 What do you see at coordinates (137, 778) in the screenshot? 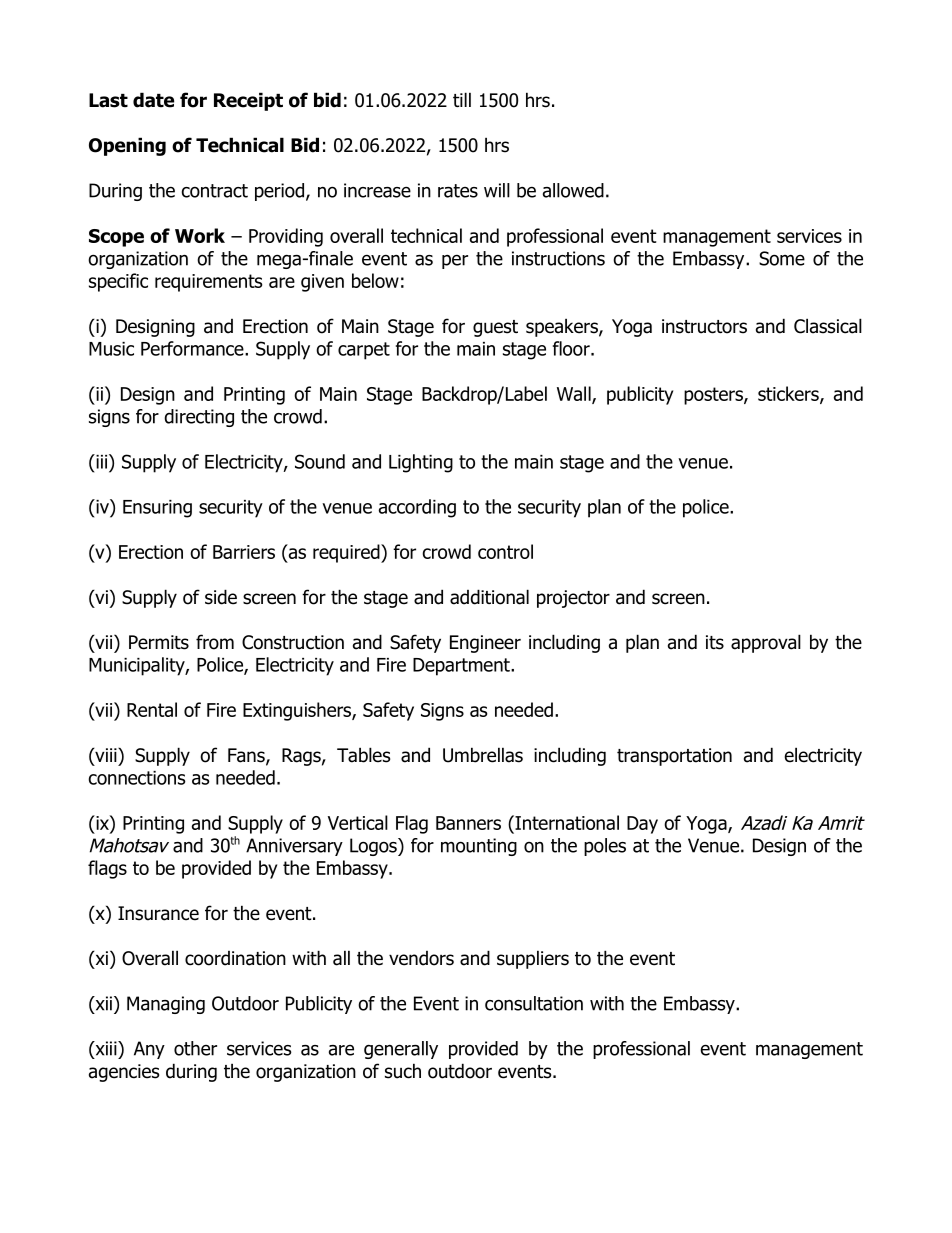
I see `connections` at bounding box center [137, 778].
